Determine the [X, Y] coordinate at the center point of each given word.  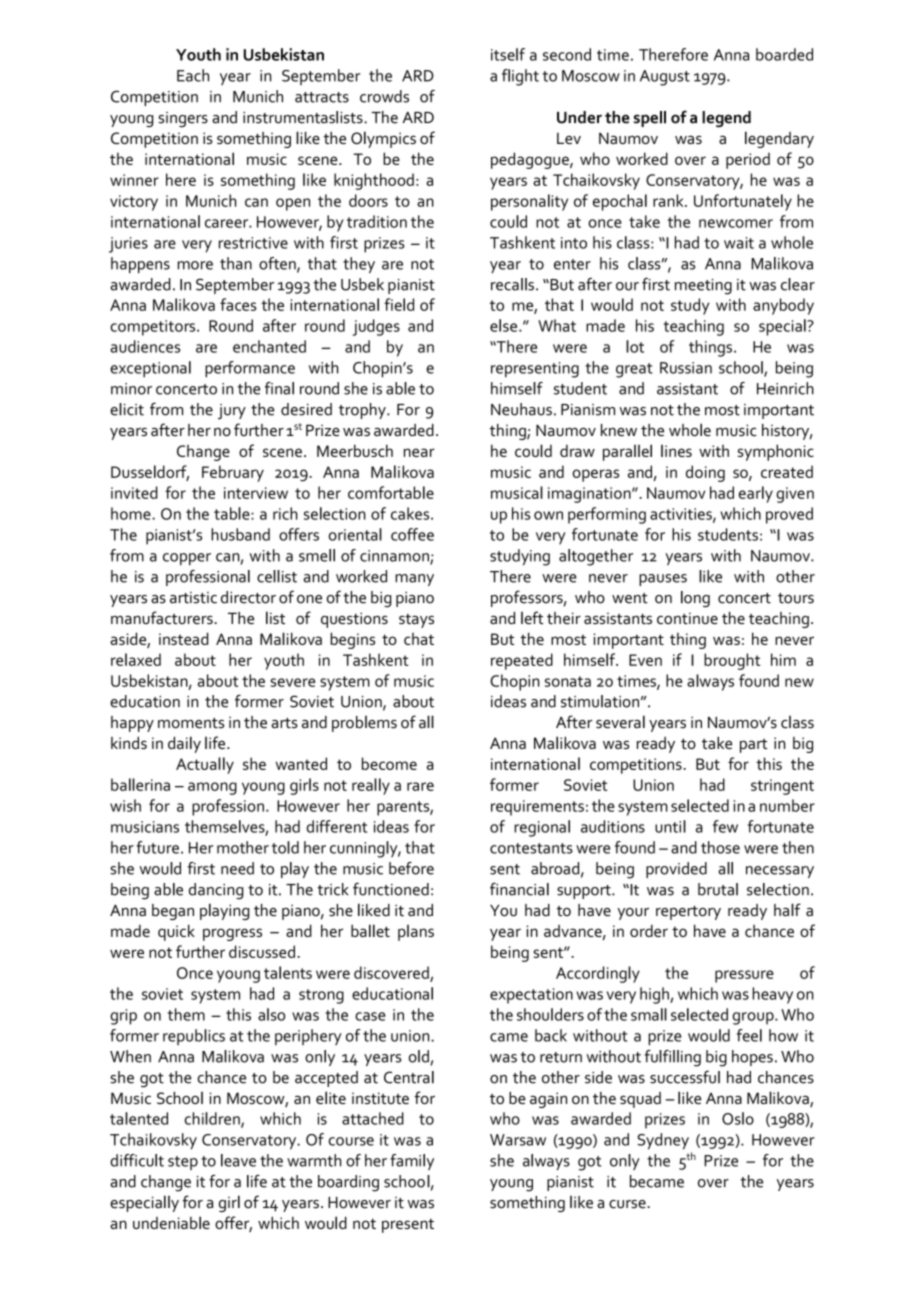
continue [687, 618]
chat [419, 639]
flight [520, 77]
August [665, 78]
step [183, 1163]
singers [183, 119]
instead [183, 638]
